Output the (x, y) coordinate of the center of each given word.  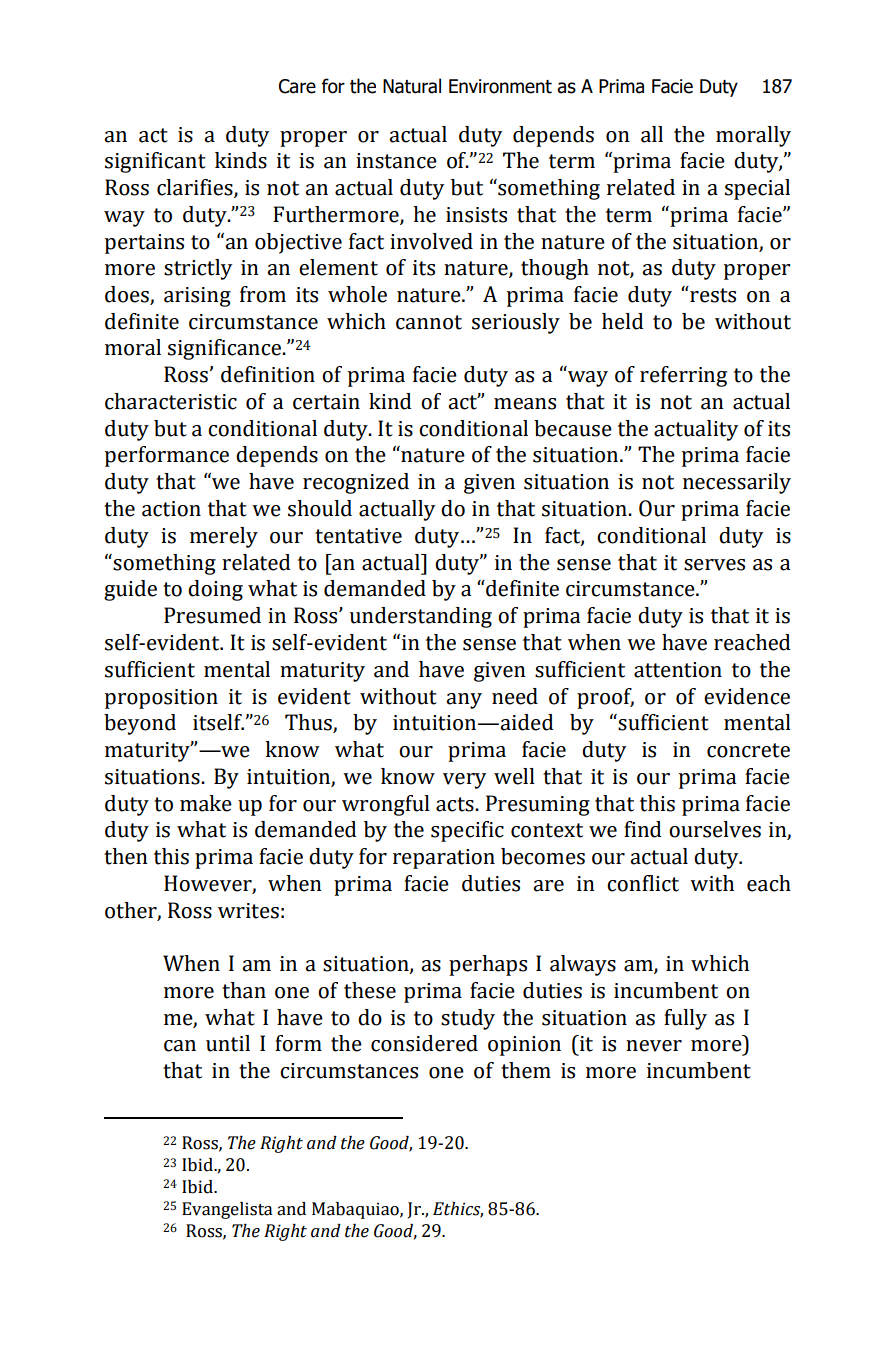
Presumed (212, 615)
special (757, 189)
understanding (421, 617)
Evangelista (227, 1210)
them (526, 1070)
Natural (412, 86)
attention (678, 670)
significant (155, 162)
